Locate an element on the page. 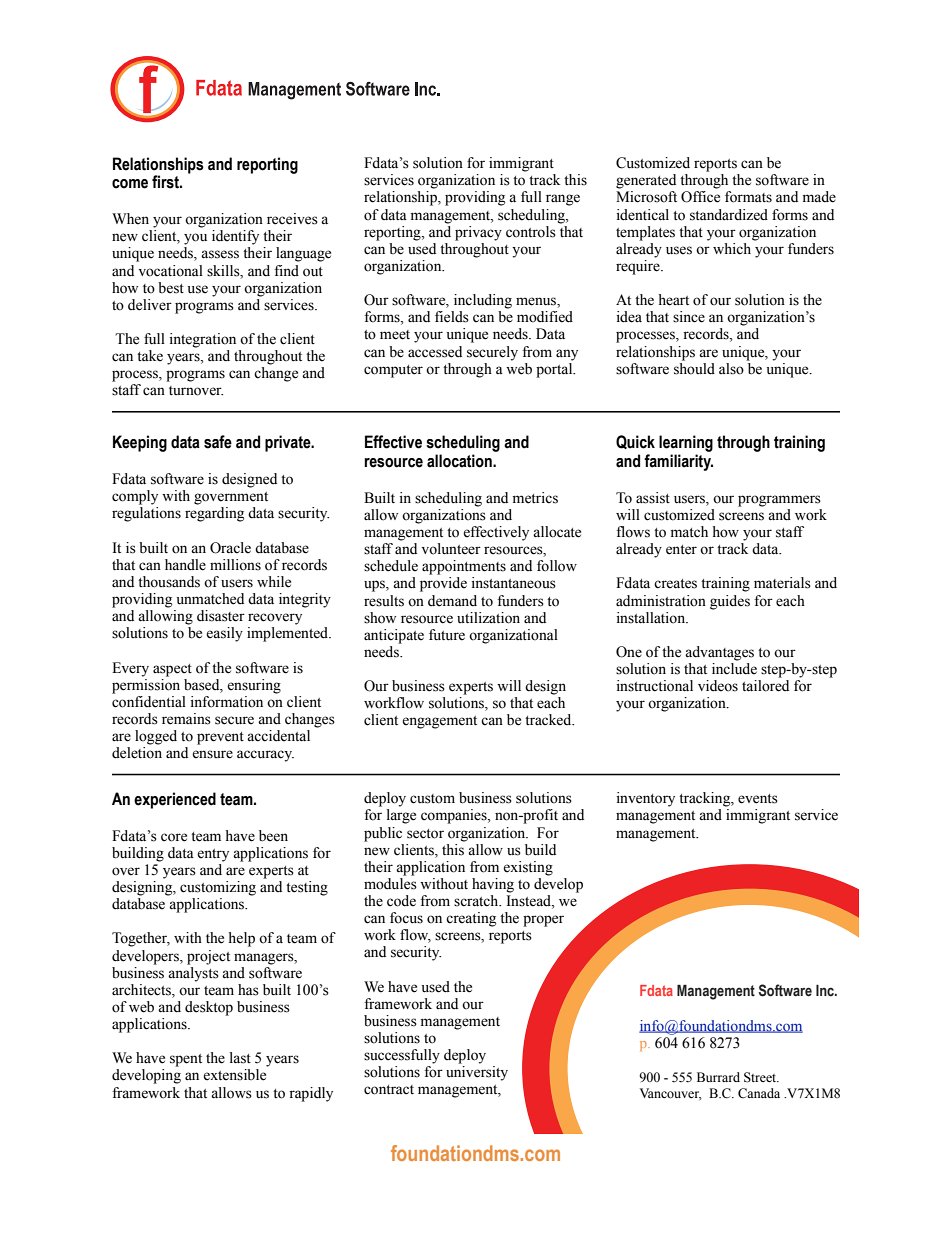  privacy is located at coordinates (478, 233).
